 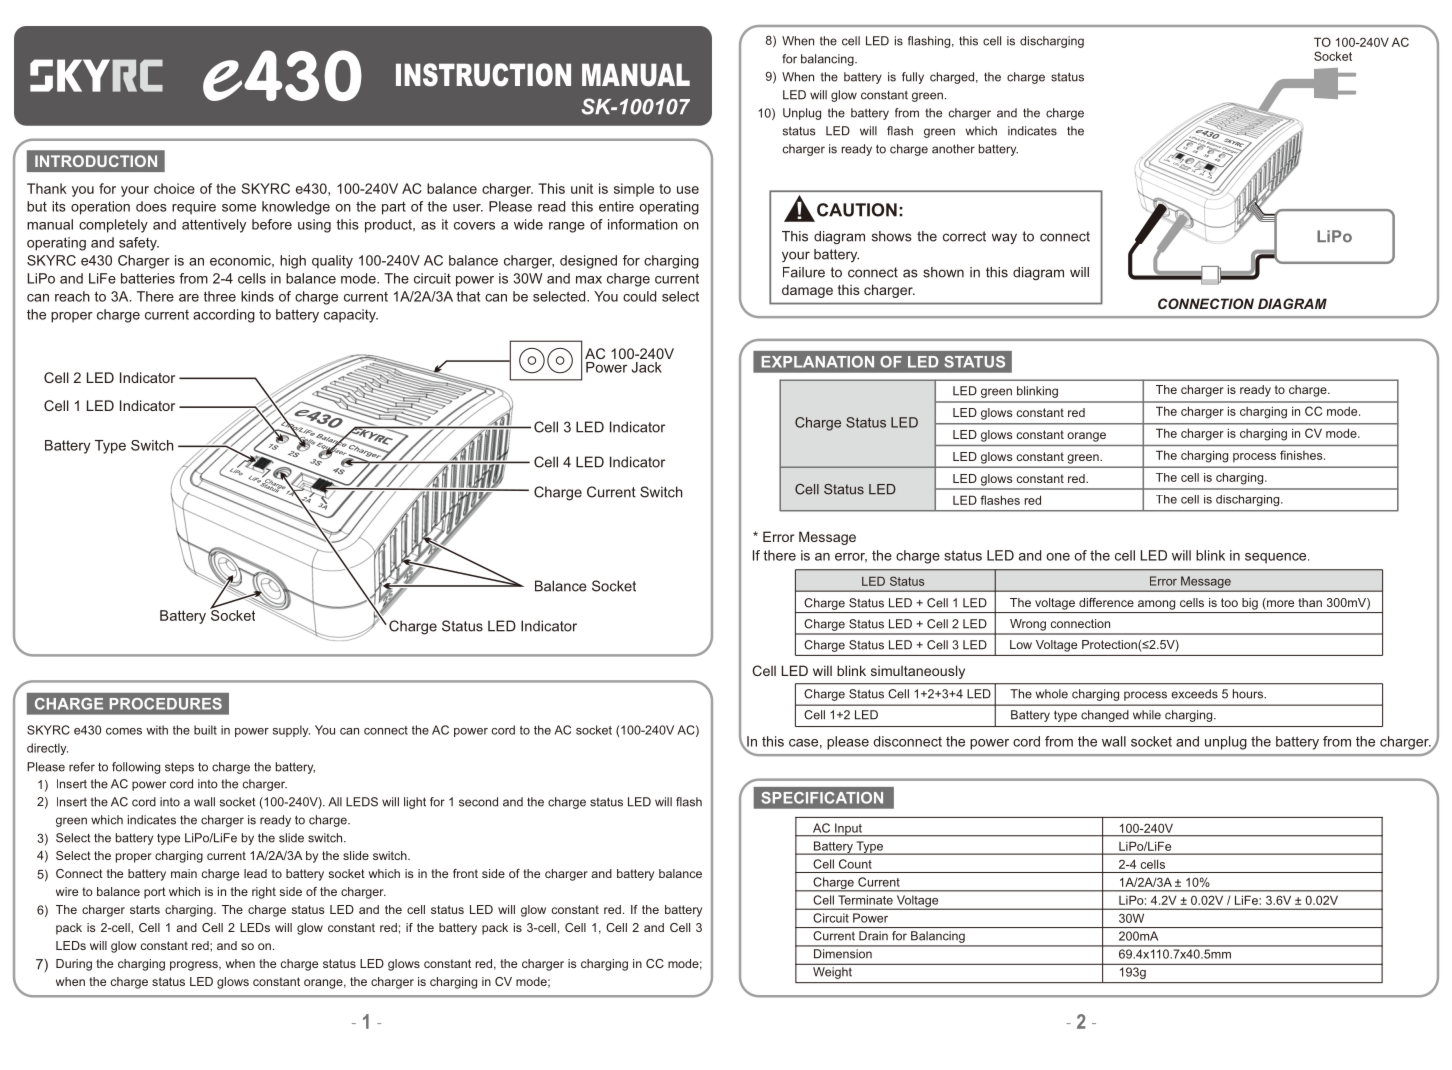 I want to click on are, so click(x=189, y=298).
